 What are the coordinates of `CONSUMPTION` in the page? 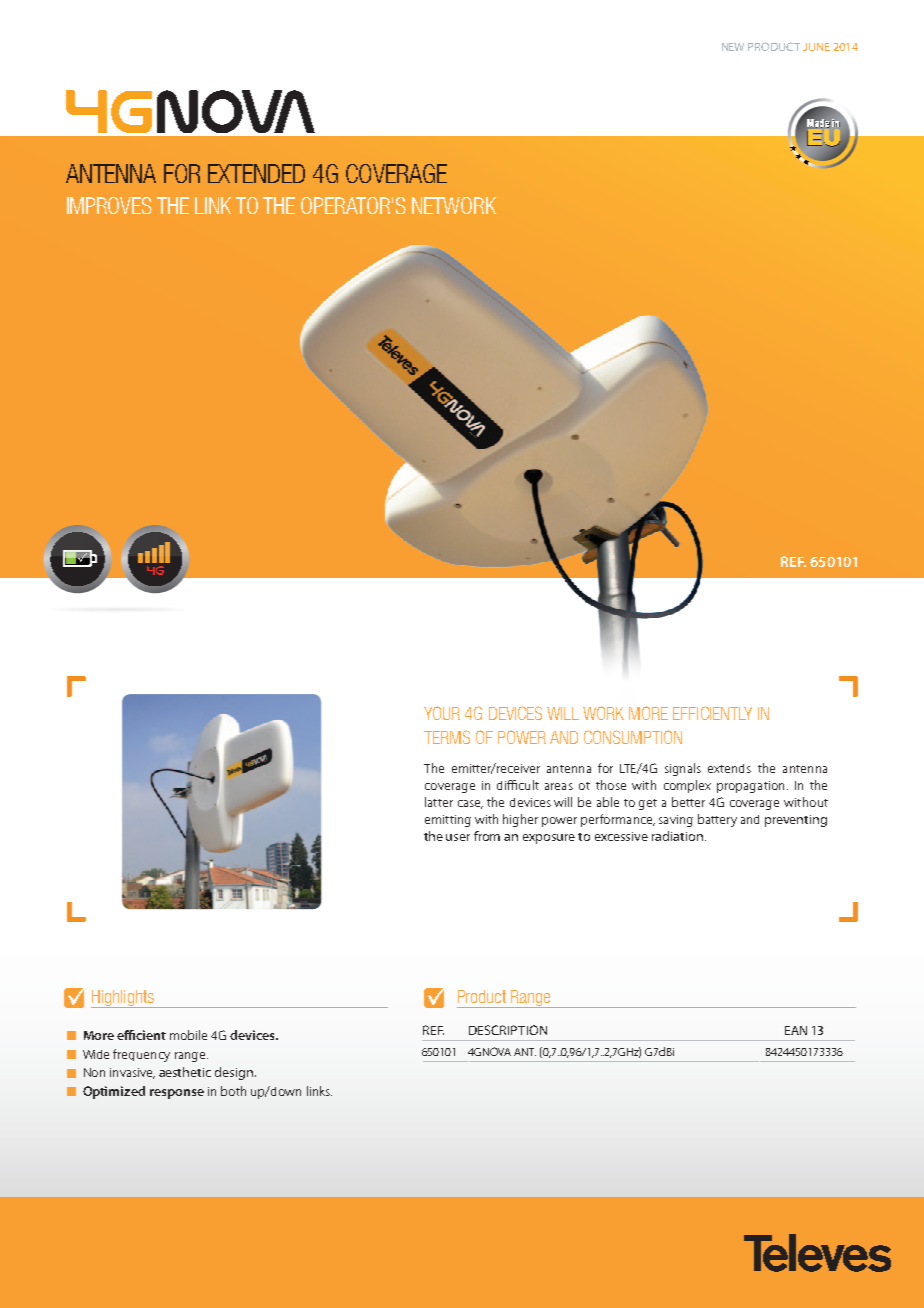 It's located at (633, 737).
